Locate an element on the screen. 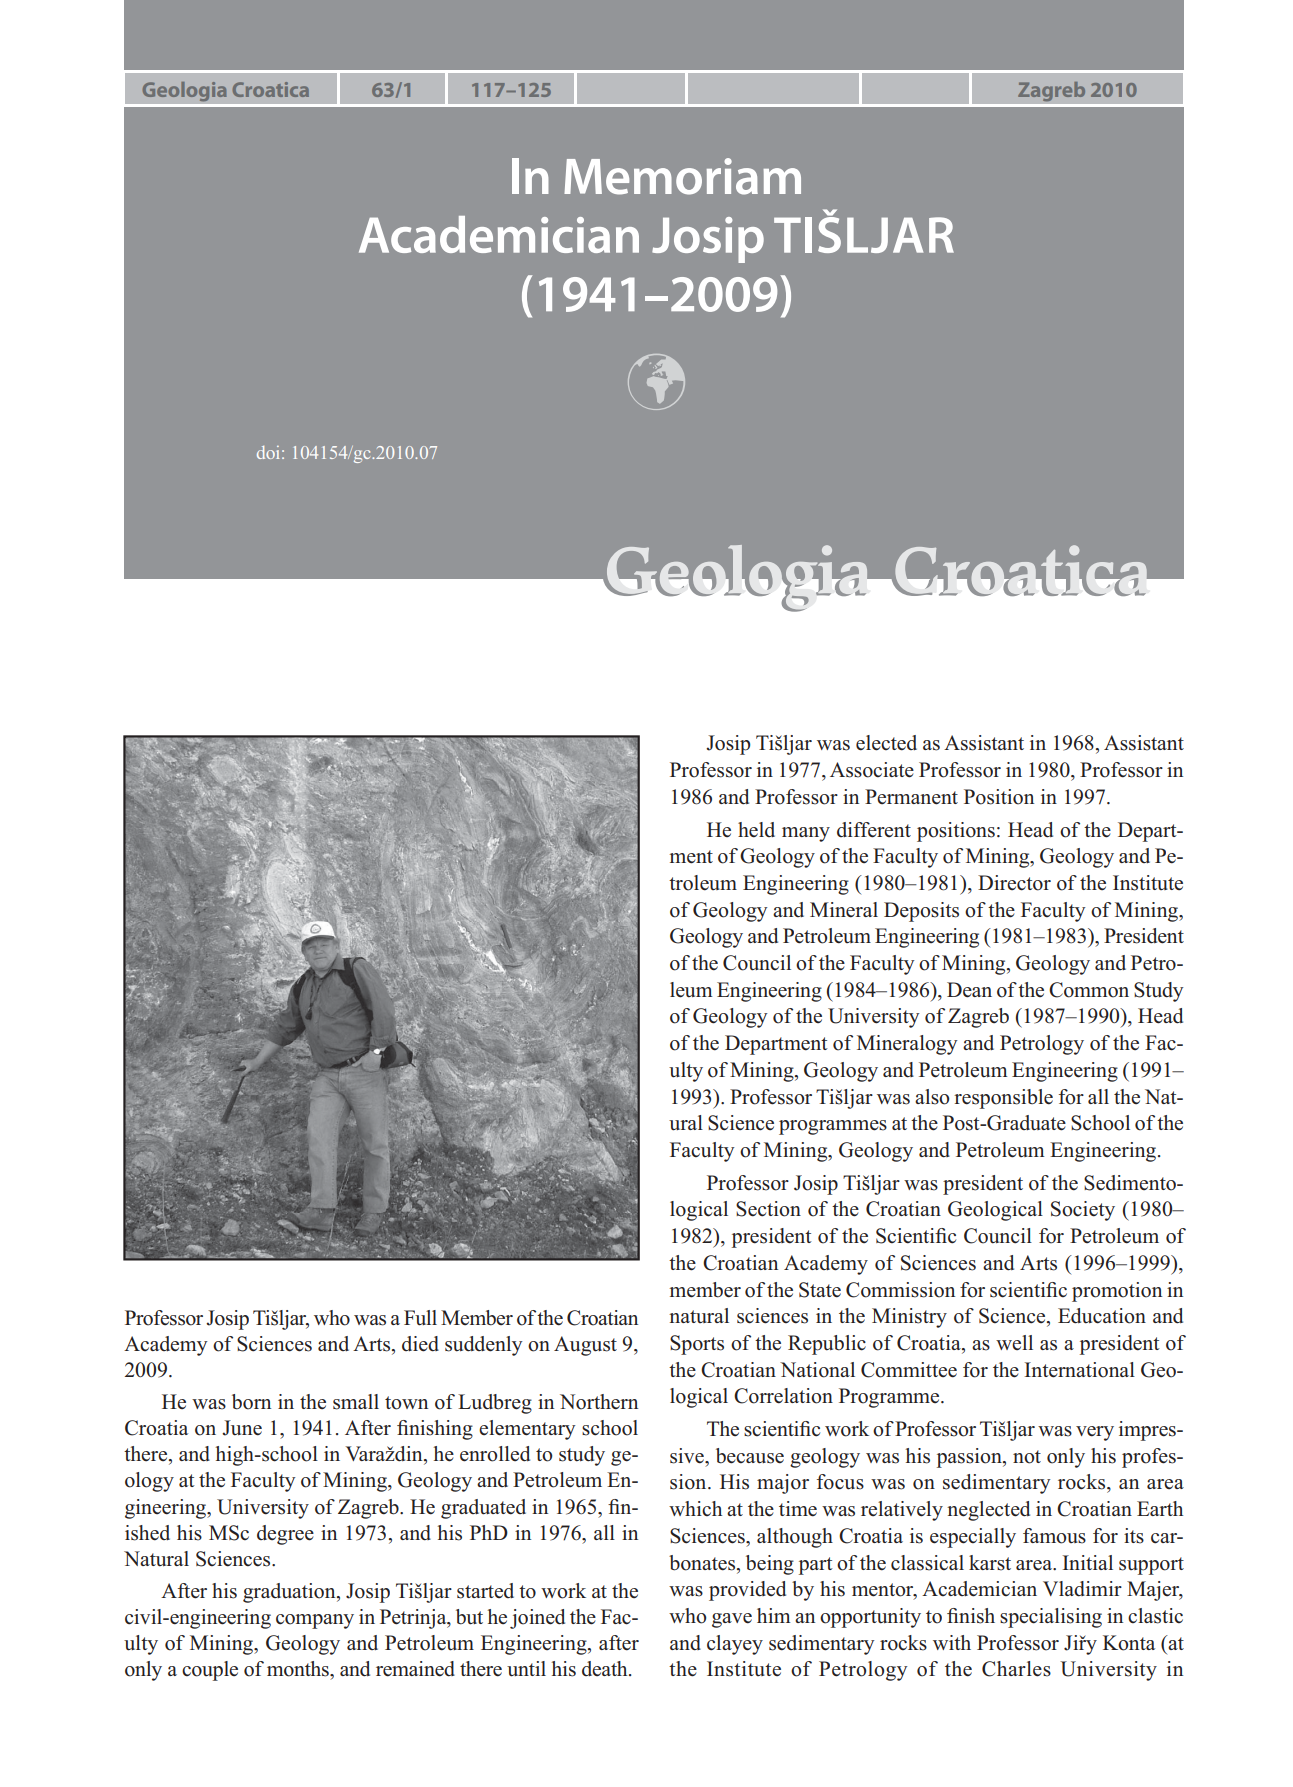 This screenshot has width=1293, height=1787. died is located at coordinates (420, 1344).
